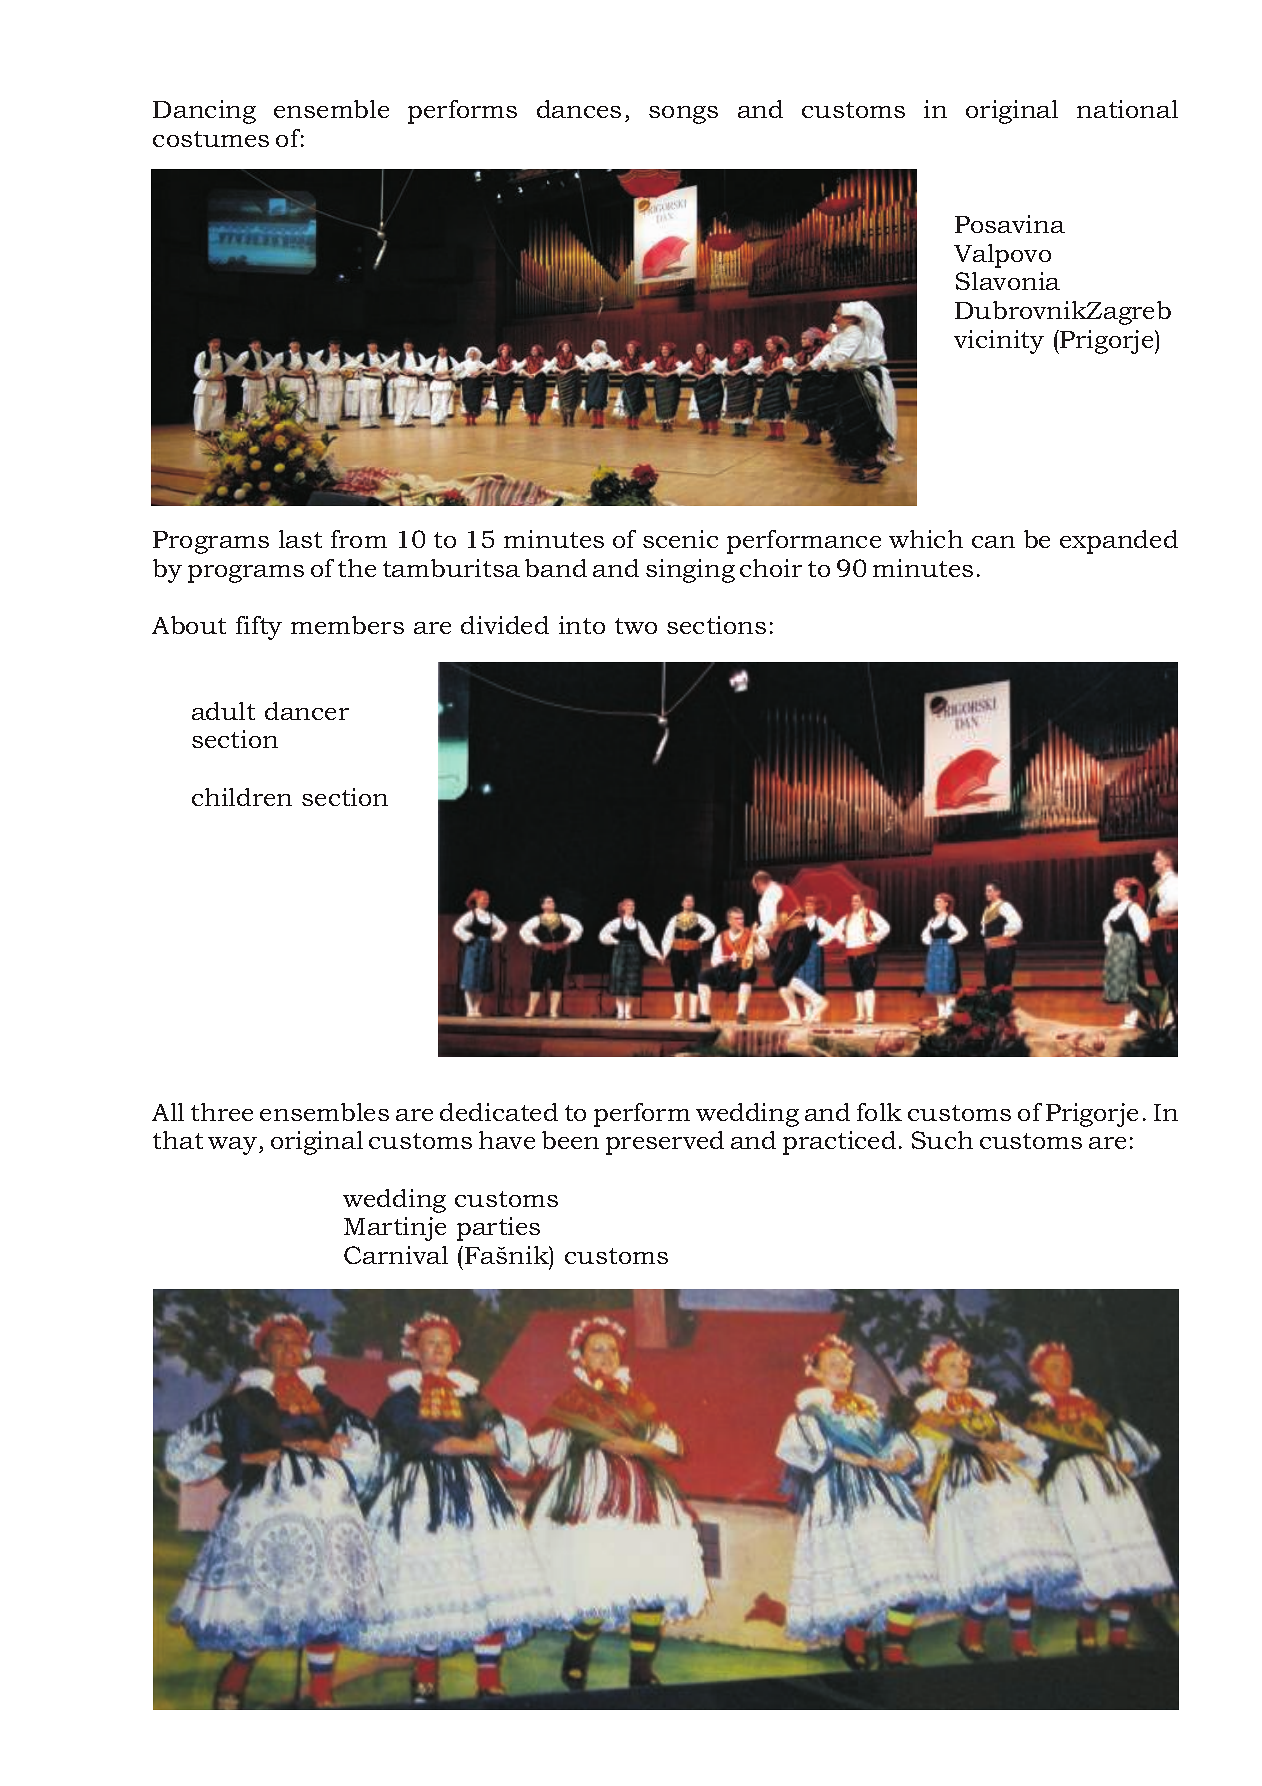 The width and height of the screenshot is (1262, 1786). What do you see at coordinates (999, 342) in the screenshot?
I see `vicinity` at bounding box center [999, 342].
